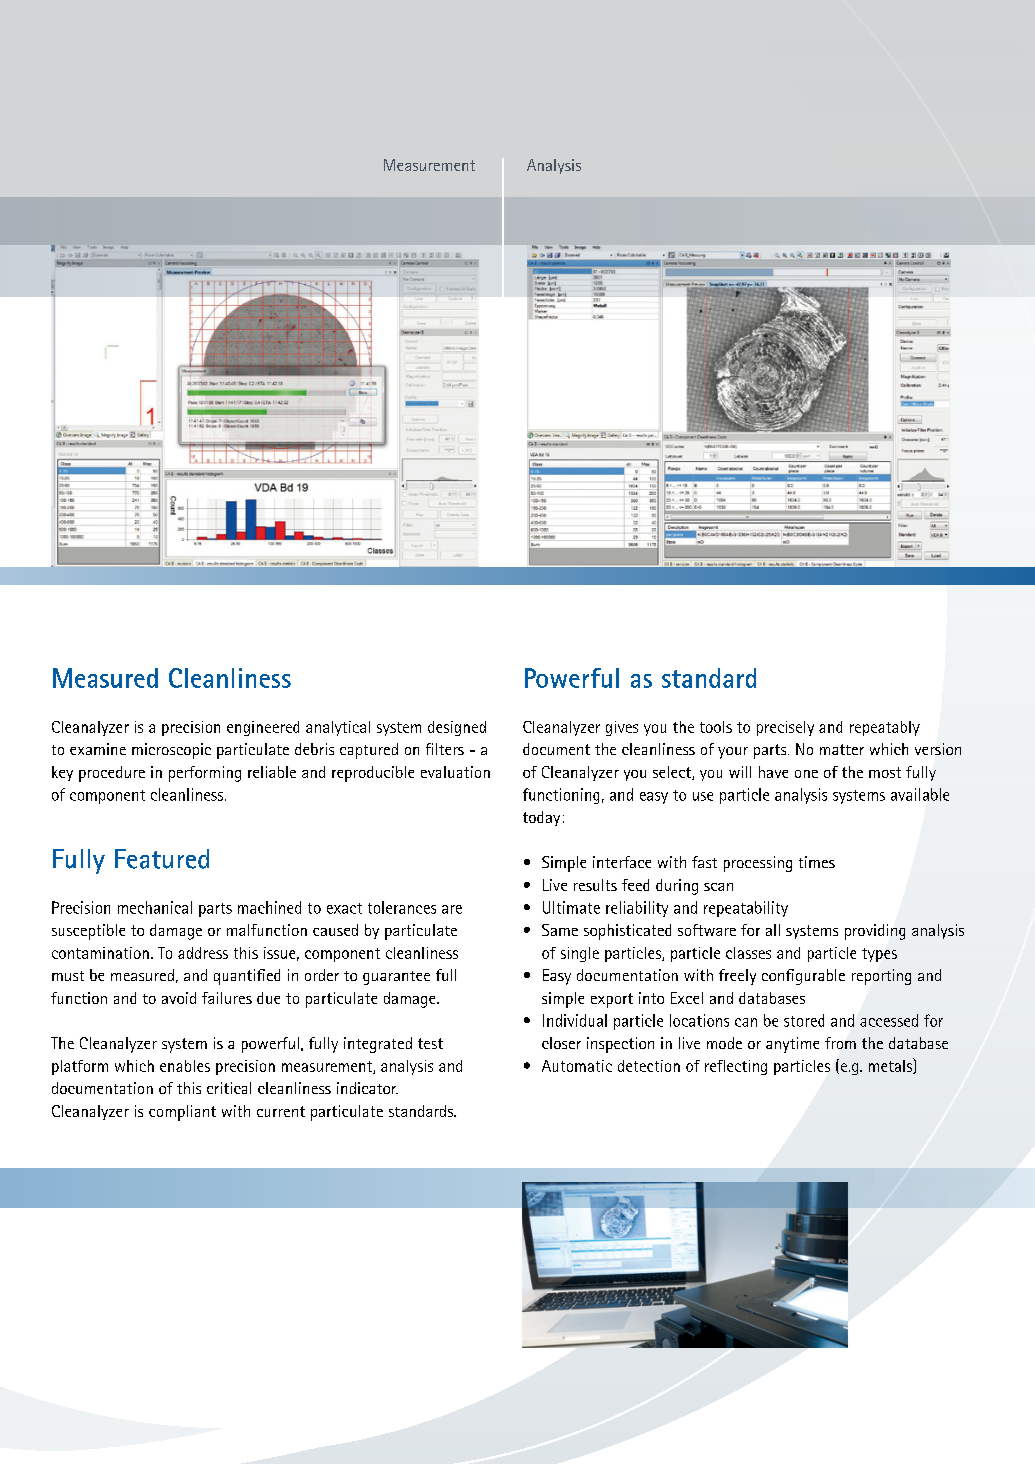  What do you see at coordinates (182, 1113) in the screenshot?
I see `compliant` at bounding box center [182, 1113].
